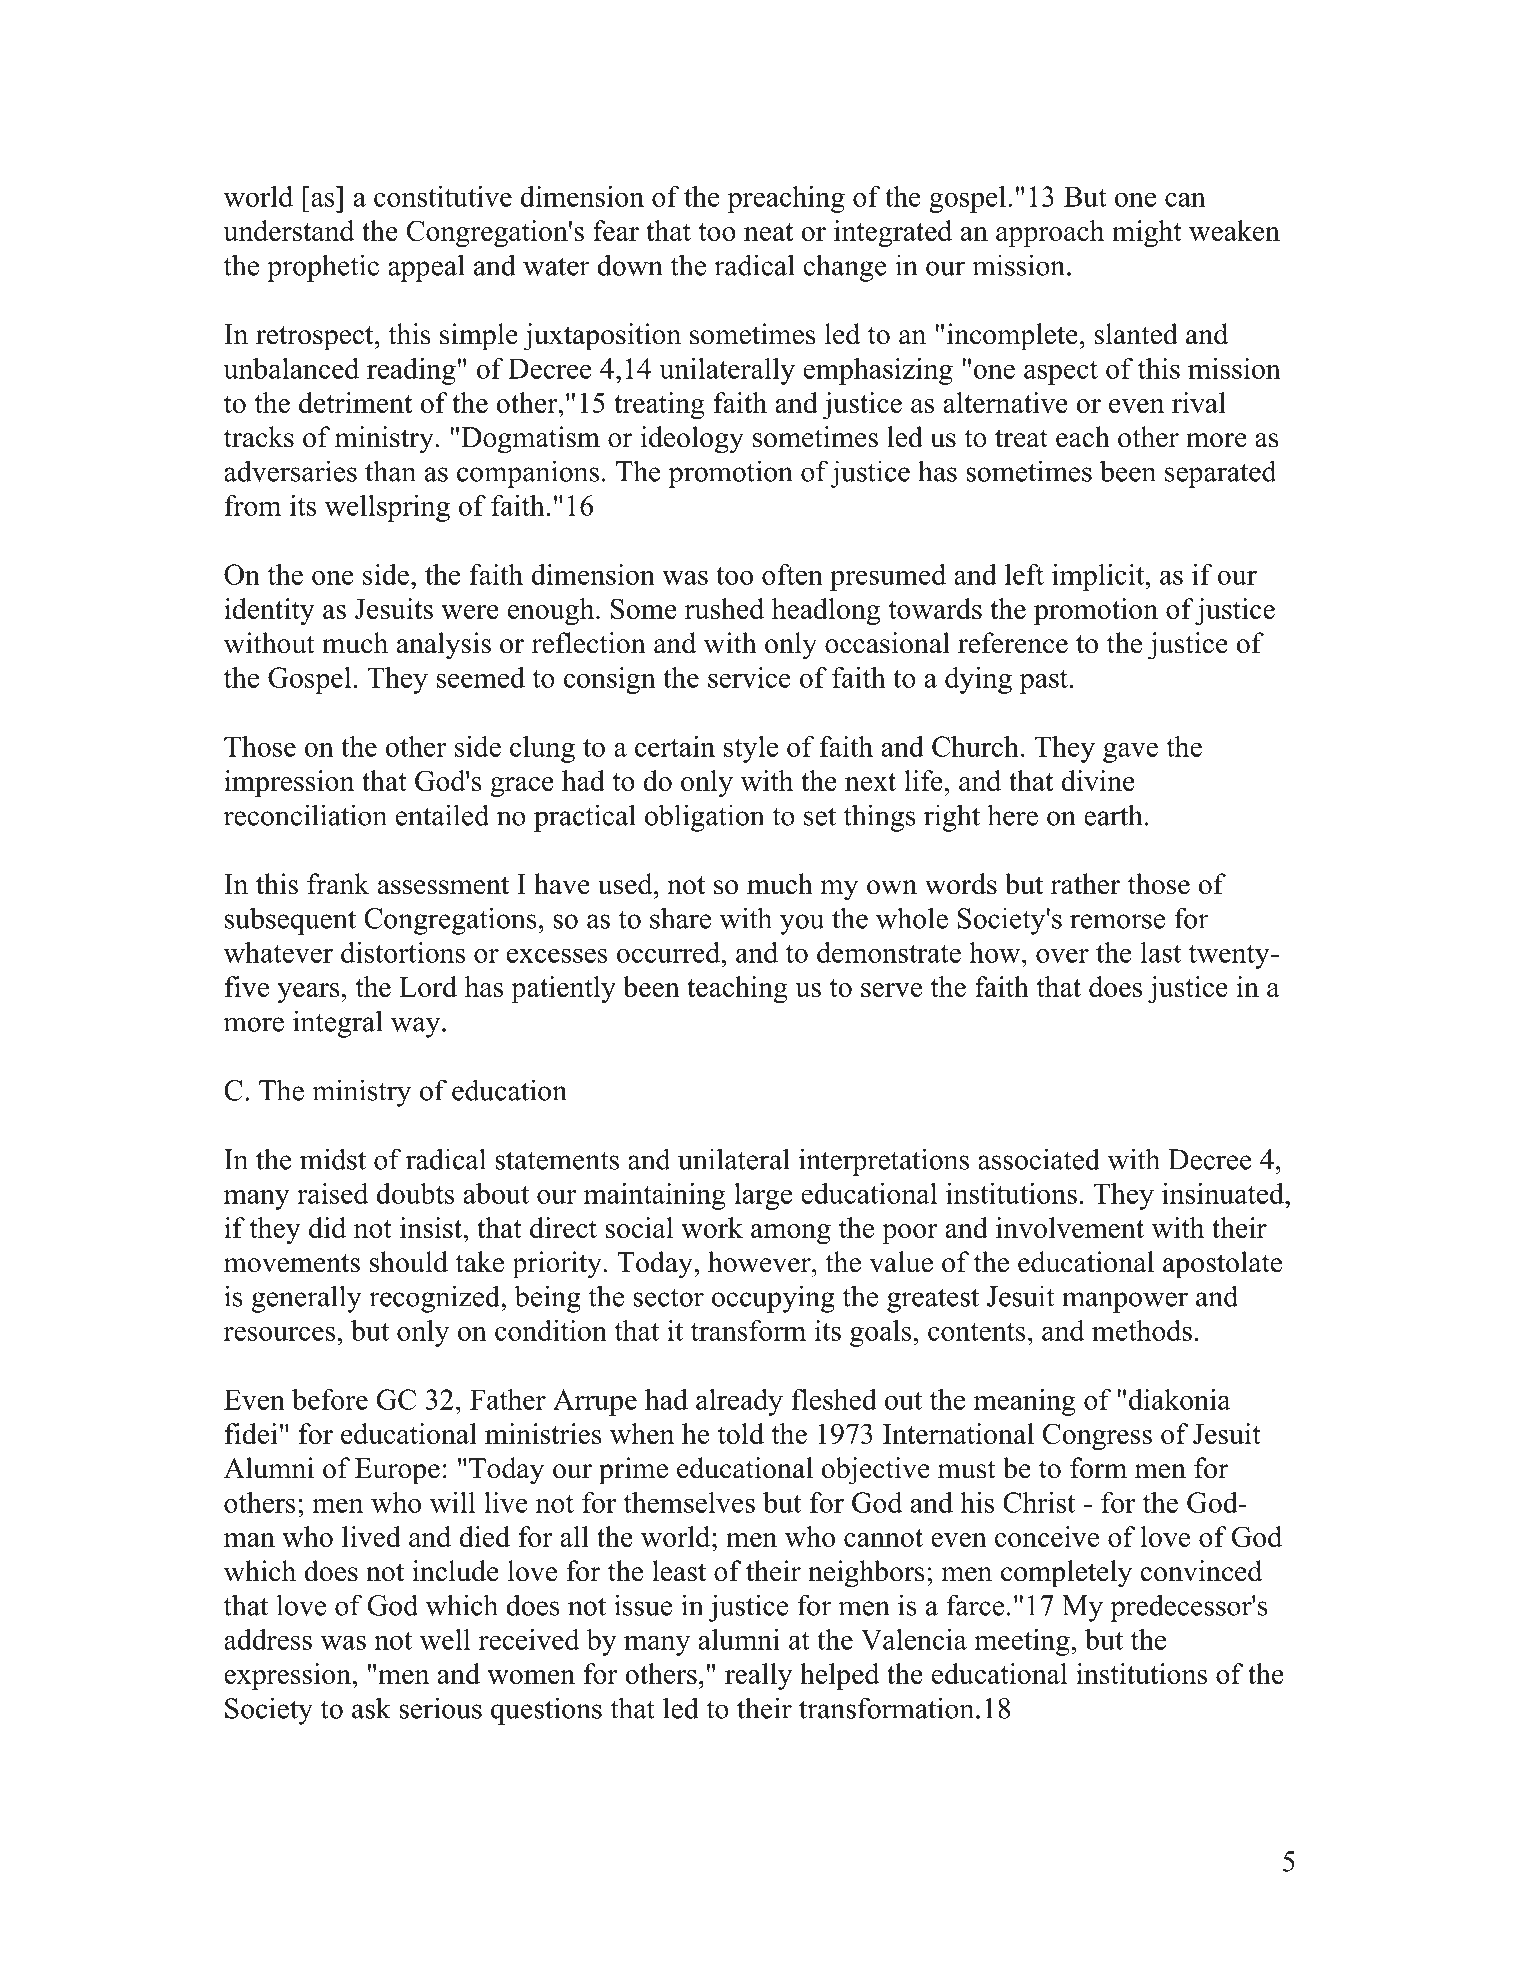 Image resolution: width=1520 pixels, height=1967 pixels. What do you see at coordinates (768, 232) in the screenshot?
I see `neat` at bounding box center [768, 232].
